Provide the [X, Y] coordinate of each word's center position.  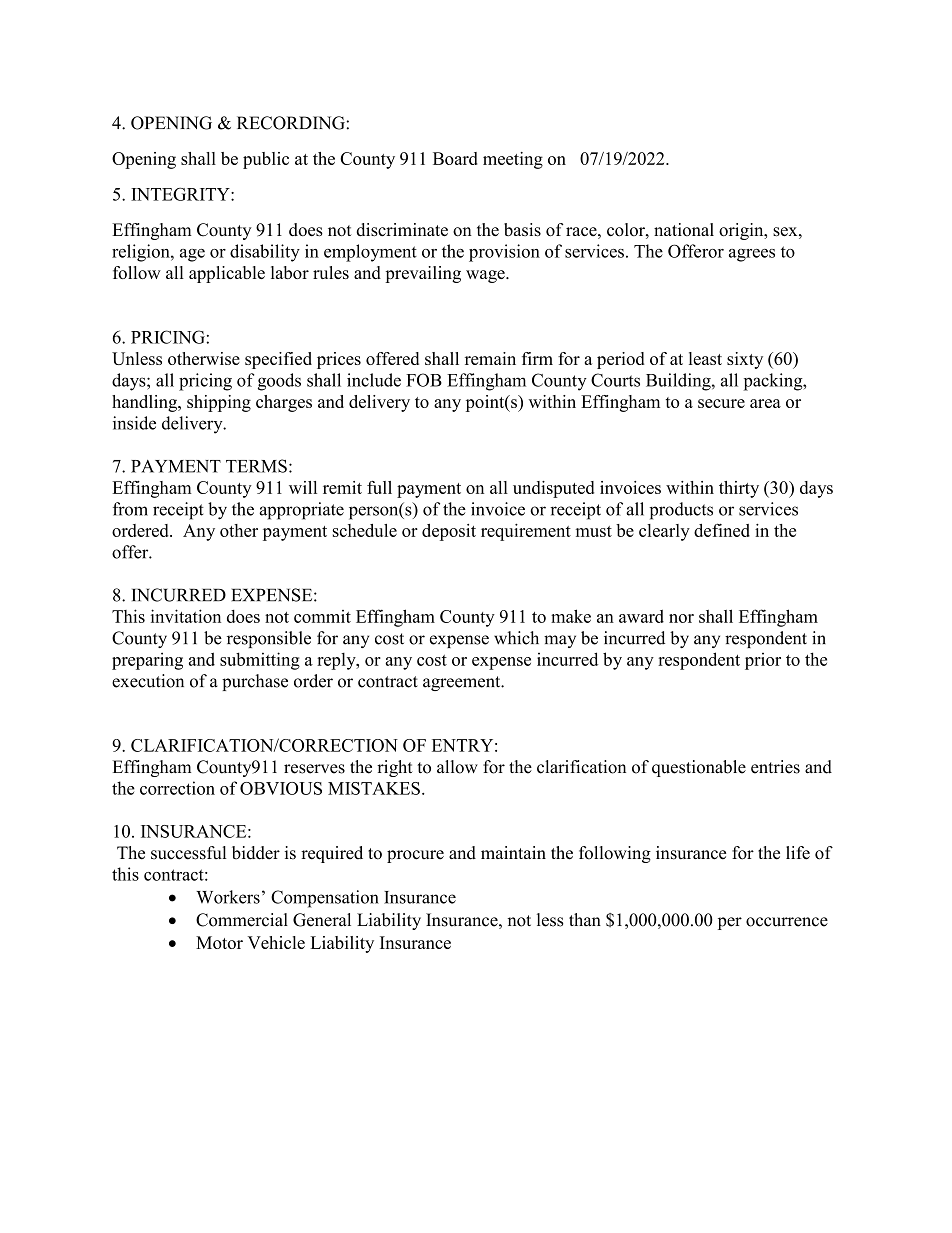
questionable [699, 768]
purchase [255, 682]
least [705, 358]
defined [722, 530]
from [130, 509]
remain [490, 358]
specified [278, 360]
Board [455, 158]
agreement [463, 683]
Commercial [242, 920]
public [266, 160]
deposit [449, 532]
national [684, 229]
